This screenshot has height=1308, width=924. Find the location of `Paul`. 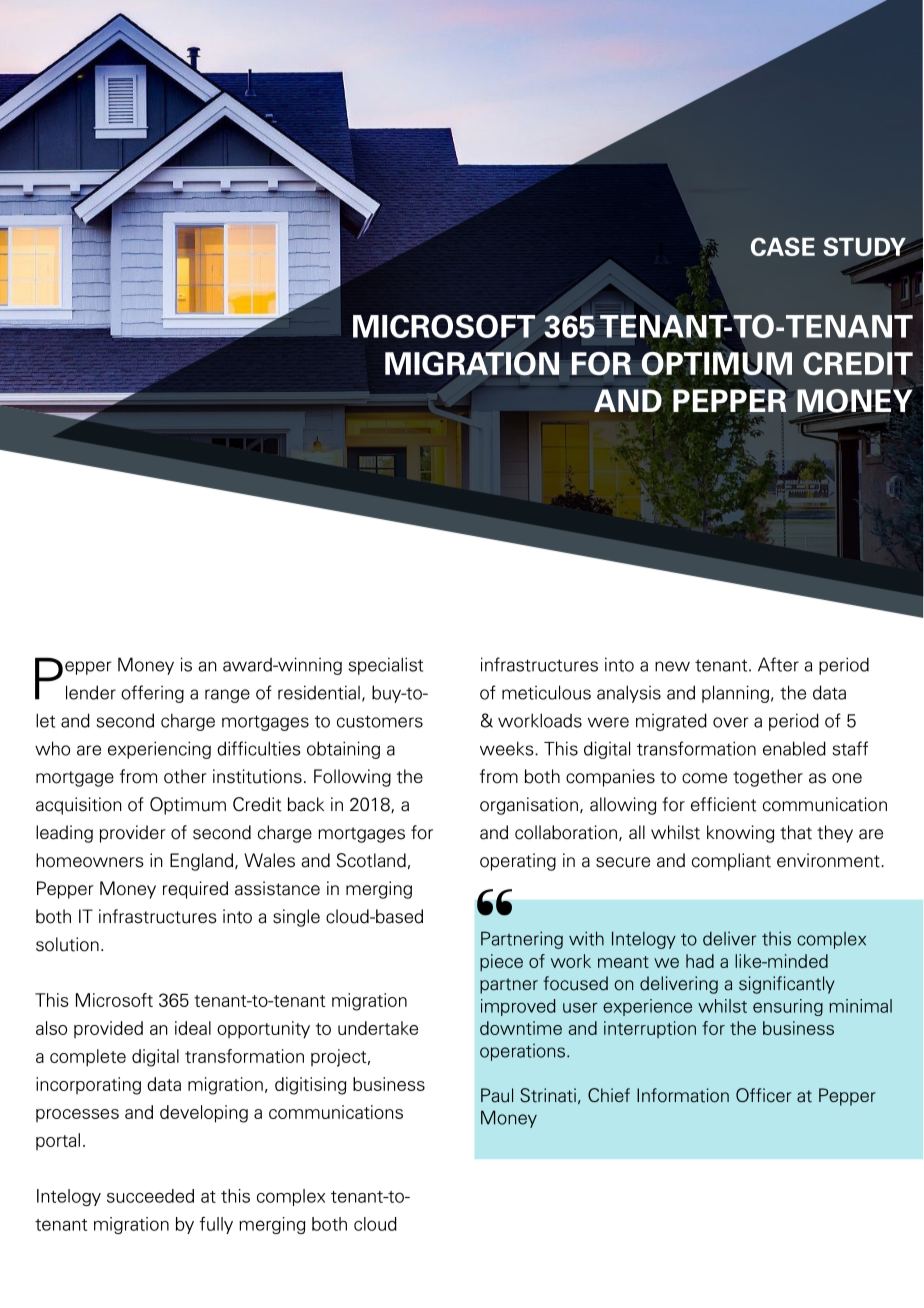

Paul is located at coordinates (497, 1095).
